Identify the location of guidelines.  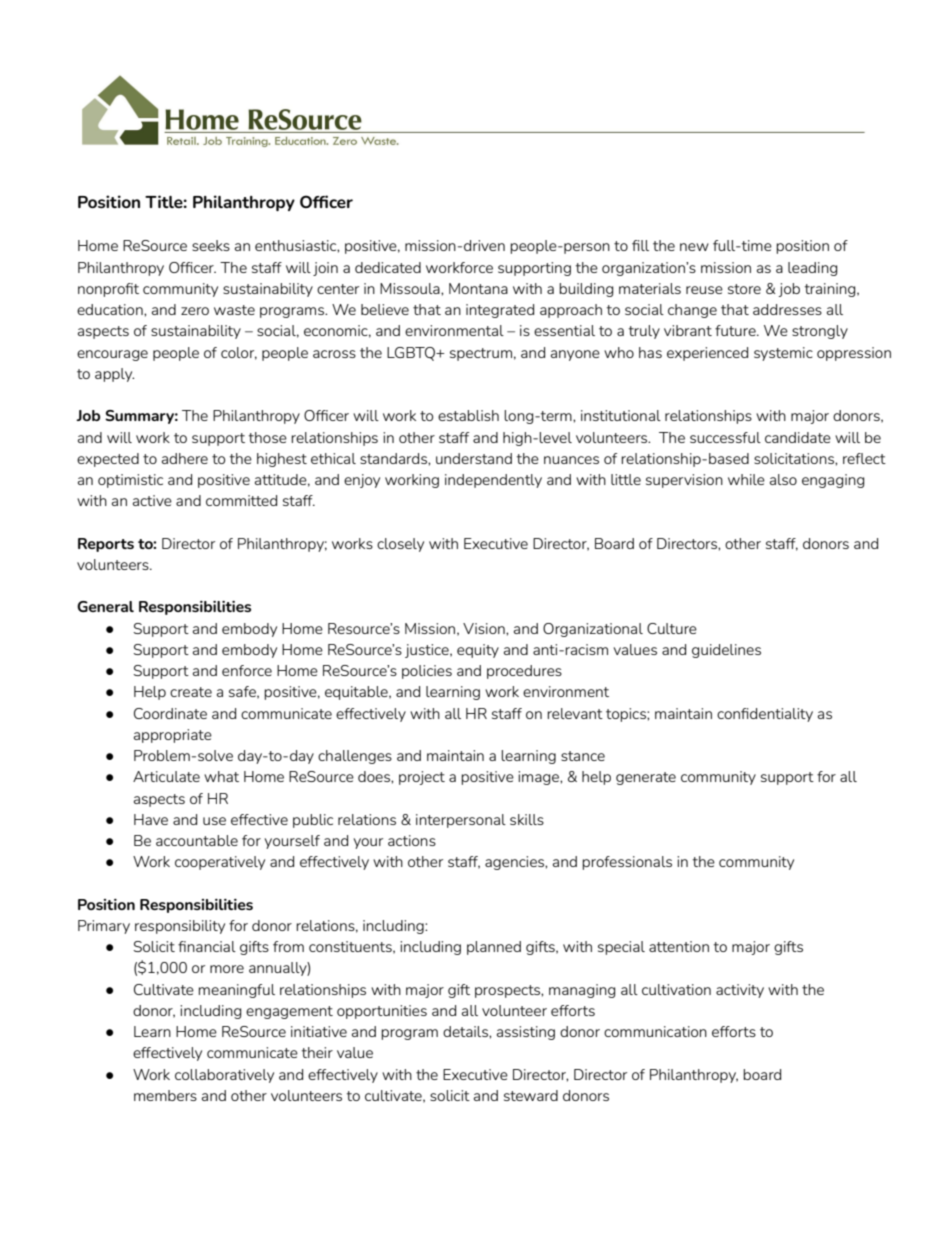
(726, 651).
